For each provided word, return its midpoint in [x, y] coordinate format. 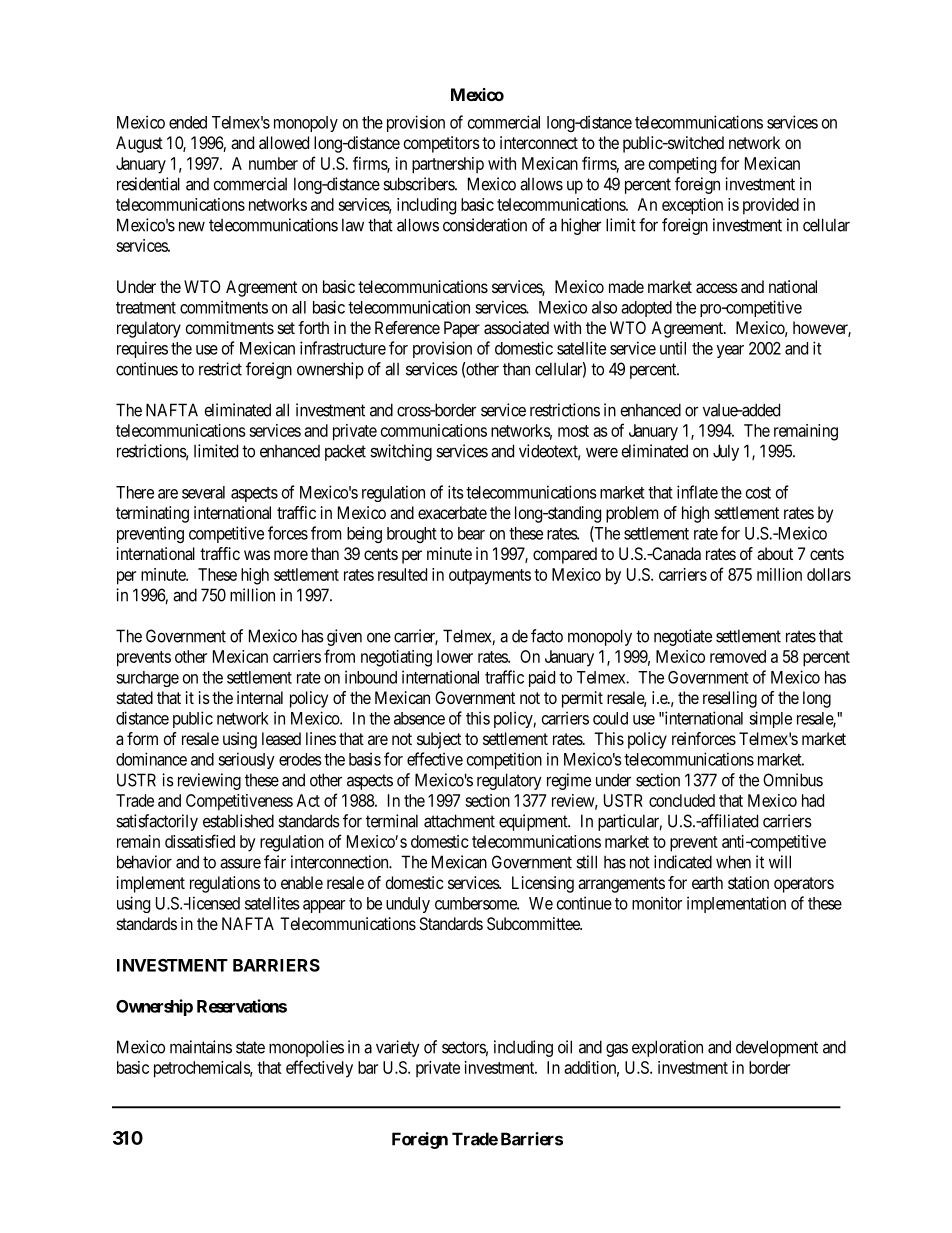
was [257, 555]
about [775, 553]
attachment [459, 821]
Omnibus [793, 780]
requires [142, 349]
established [238, 821]
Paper [462, 329]
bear [471, 533]
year [730, 351]
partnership [448, 165]
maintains [201, 1047]
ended [188, 122]
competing [682, 165]
